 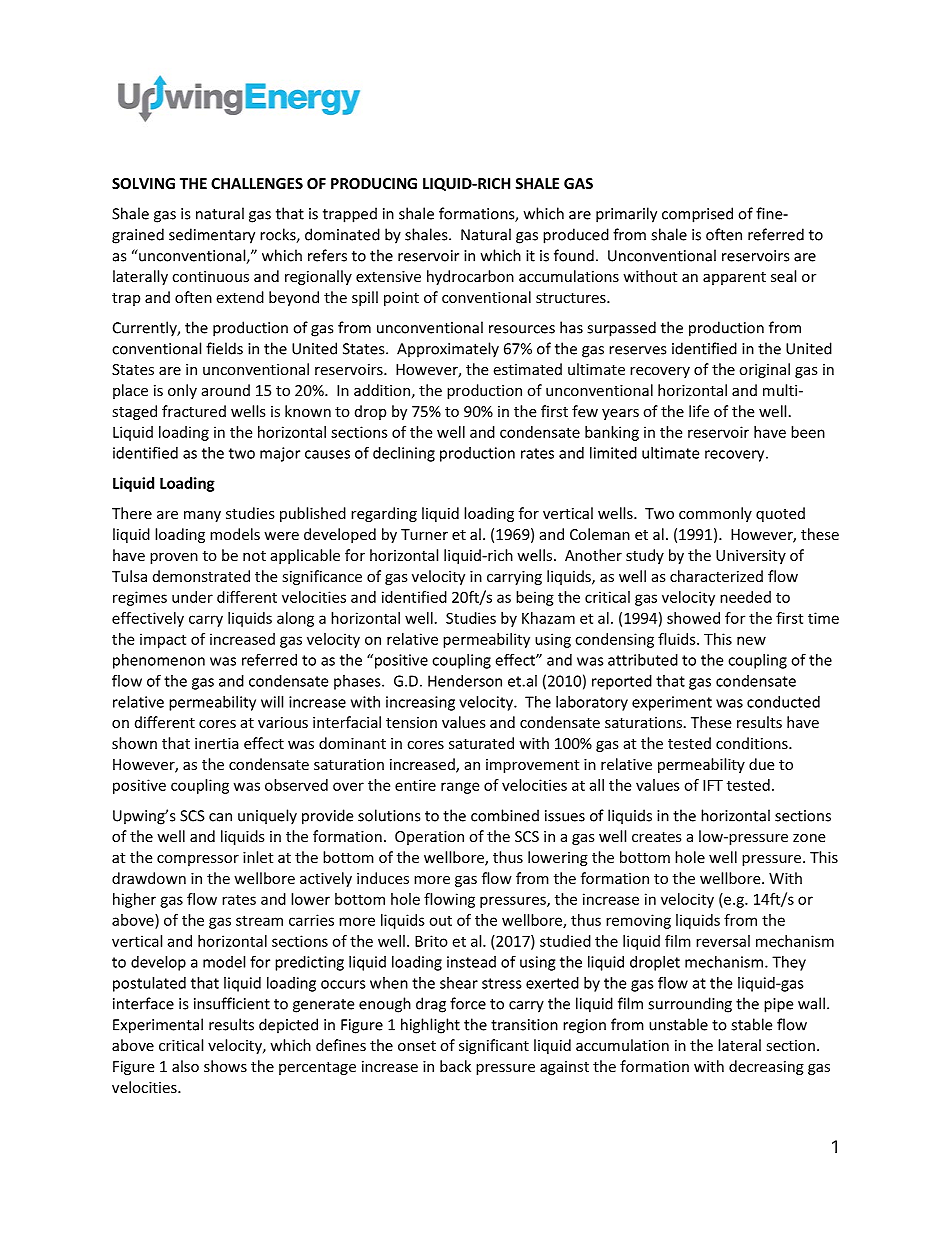 What do you see at coordinates (470, 277) in the document?
I see `hydrocarbon` at bounding box center [470, 277].
